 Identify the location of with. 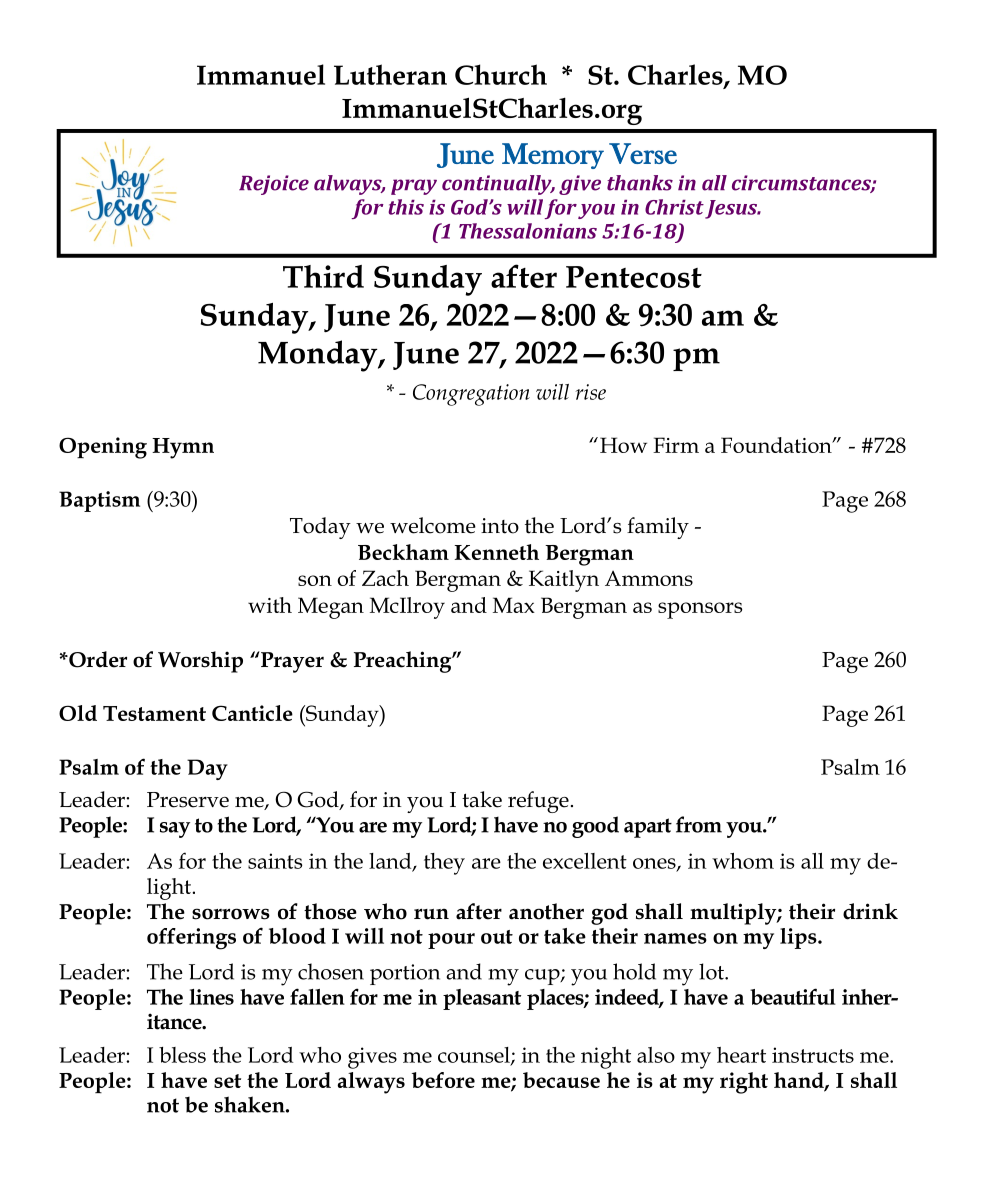
(270, 605).
